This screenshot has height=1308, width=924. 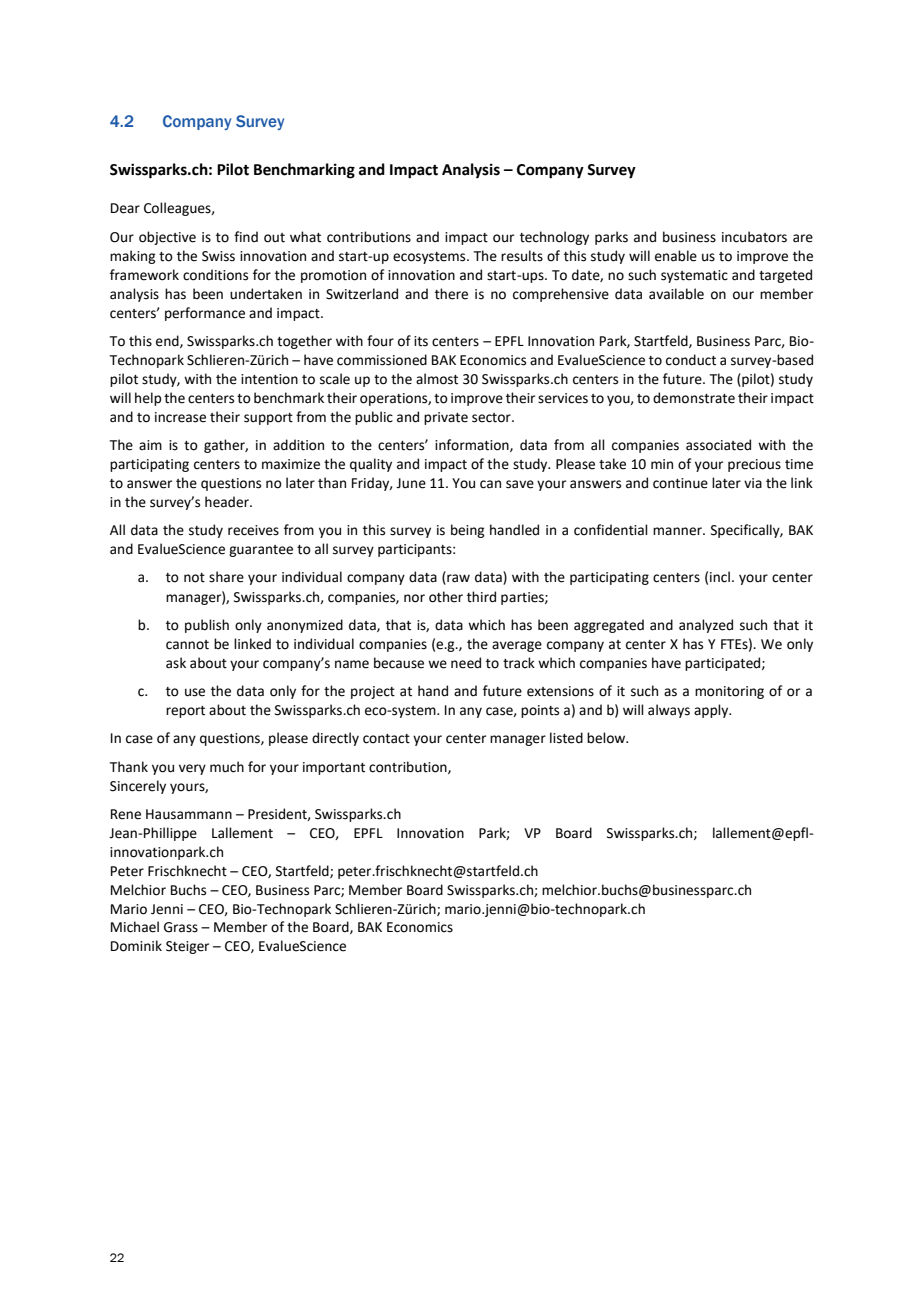 I want to click on incl, so click(x=720, y=577).
